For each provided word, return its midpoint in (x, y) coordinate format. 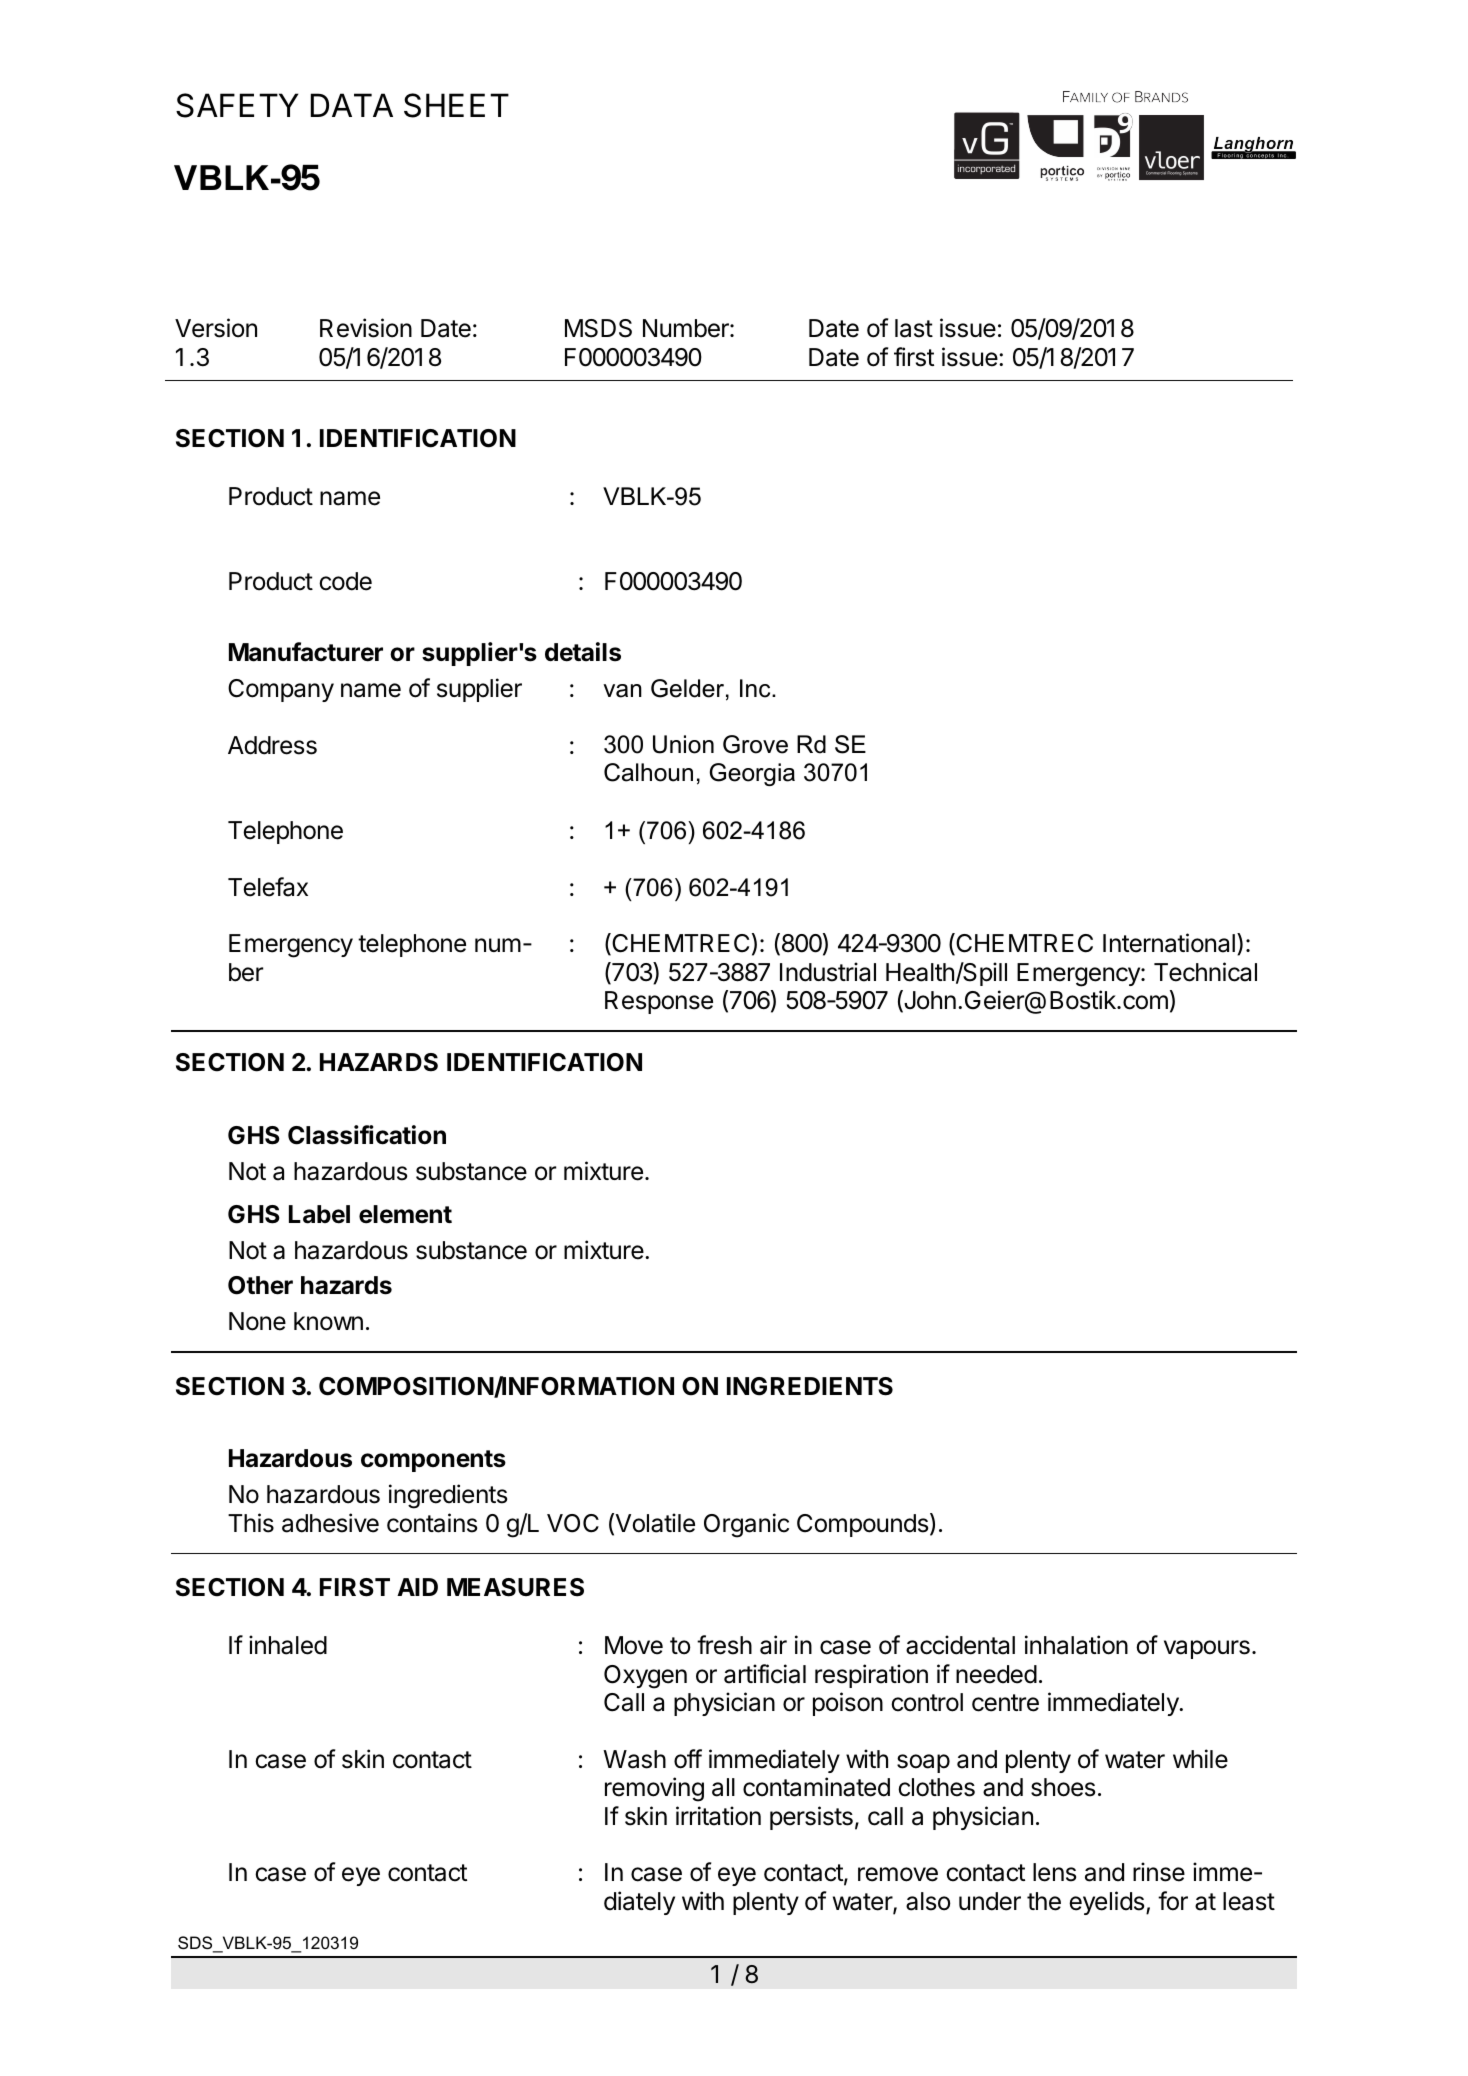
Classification (367, 1135)
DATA (352, 105)
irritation (718, 1816)
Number (687, 328)
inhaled (288, 1645)
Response (659, 1002)
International (1169, 943)
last (914, 328)
